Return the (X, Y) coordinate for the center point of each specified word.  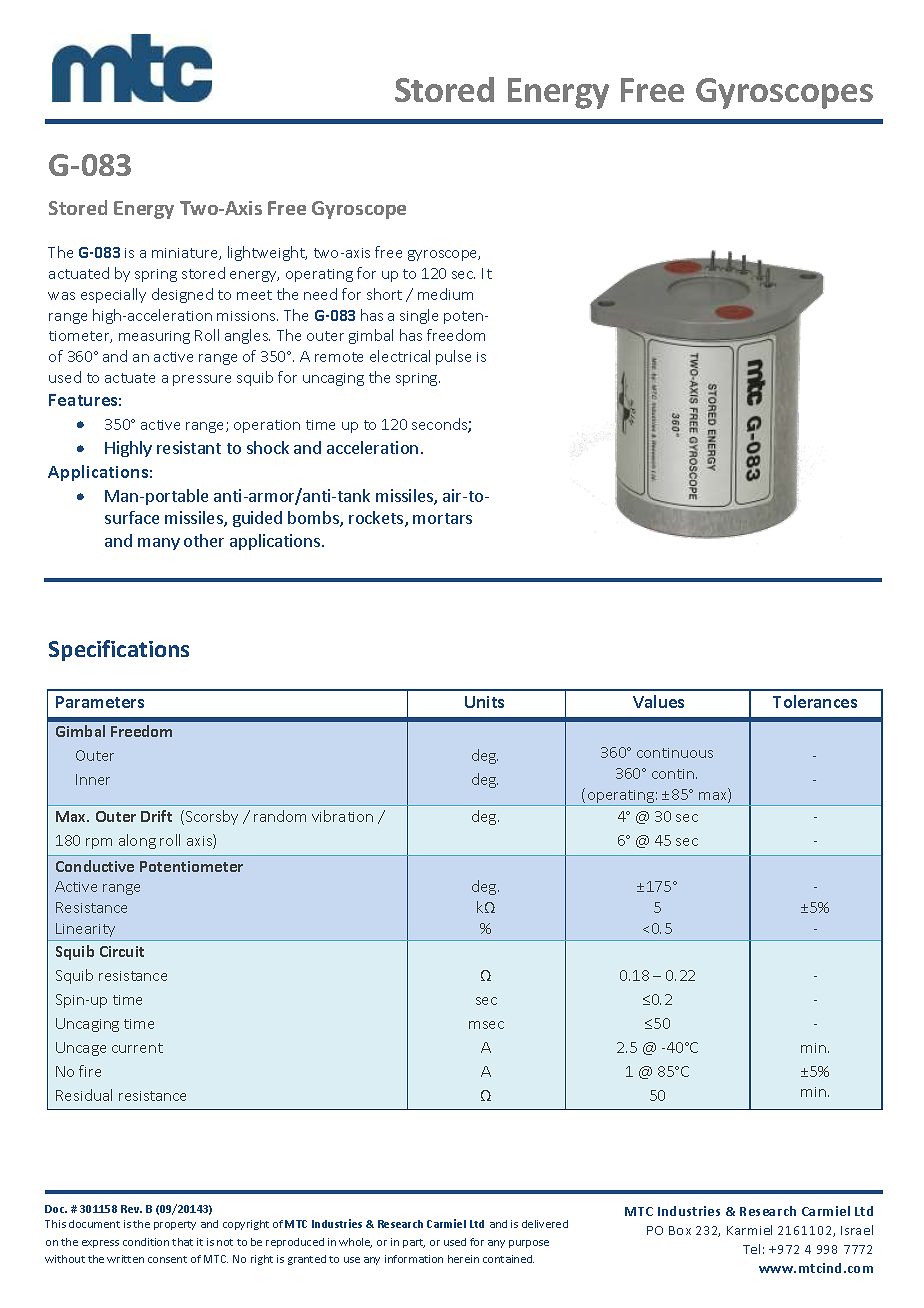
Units (484, 702)
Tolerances (815, 701)
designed (182, 295)
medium (445, 294)
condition (146, 1242)
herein (463, 1259)
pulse (453, 357)
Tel (751, 1249)
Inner (93, 779)
